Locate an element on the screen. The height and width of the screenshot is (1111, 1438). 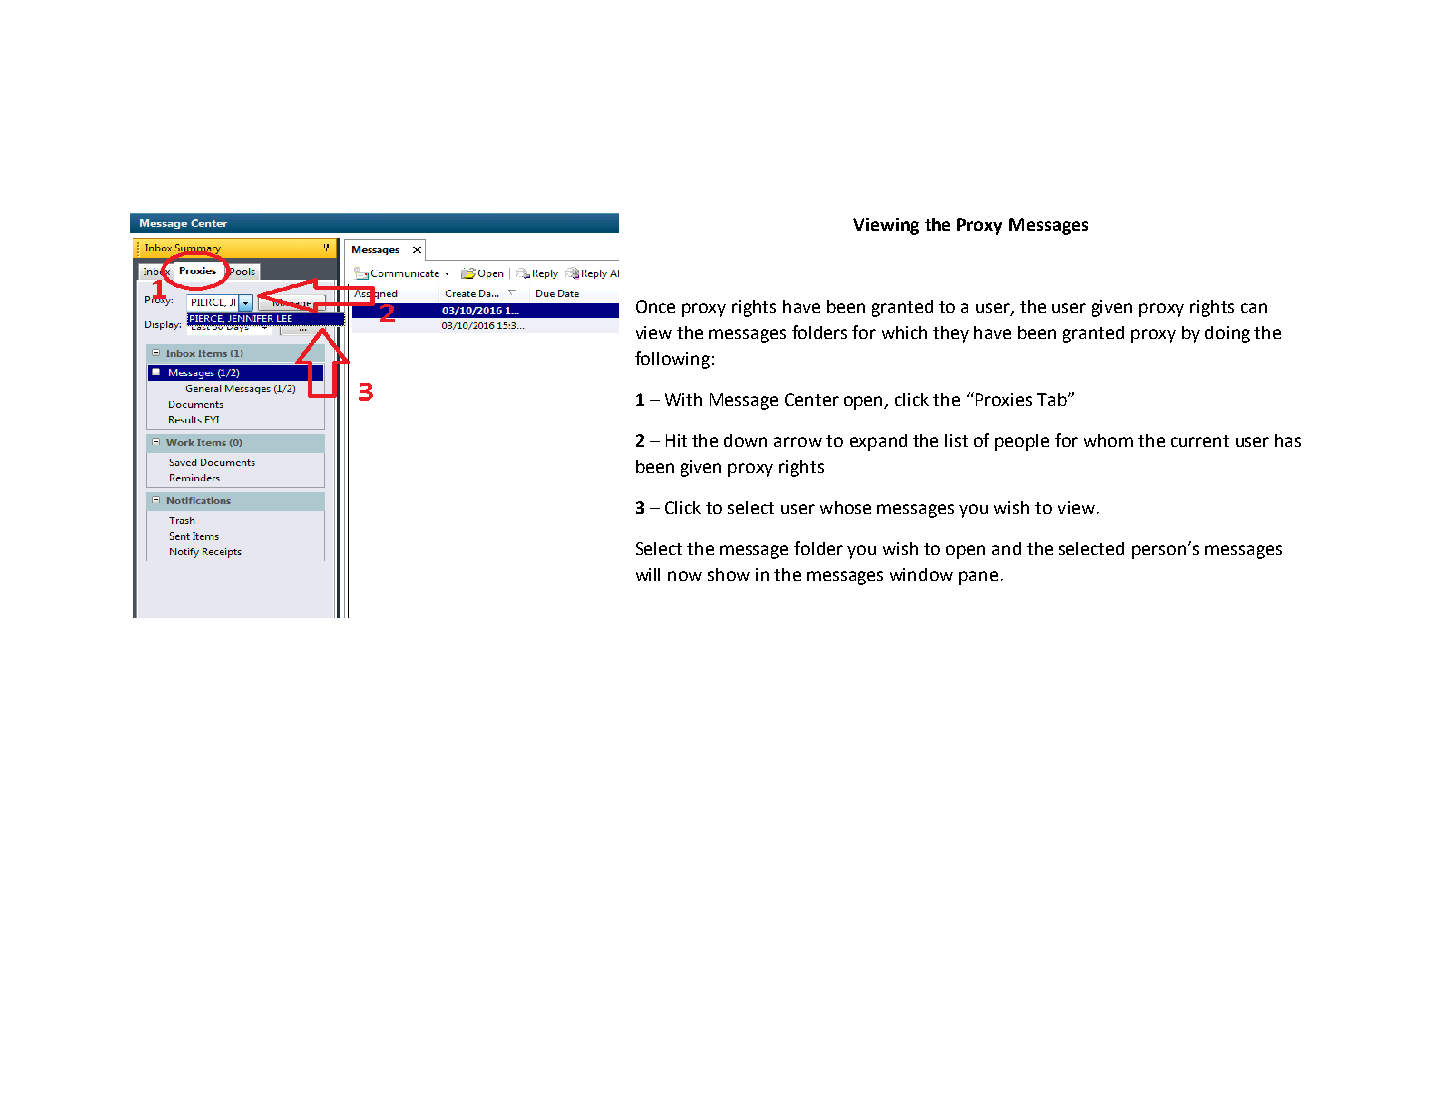
can is located at coordinates (1254, 308).
